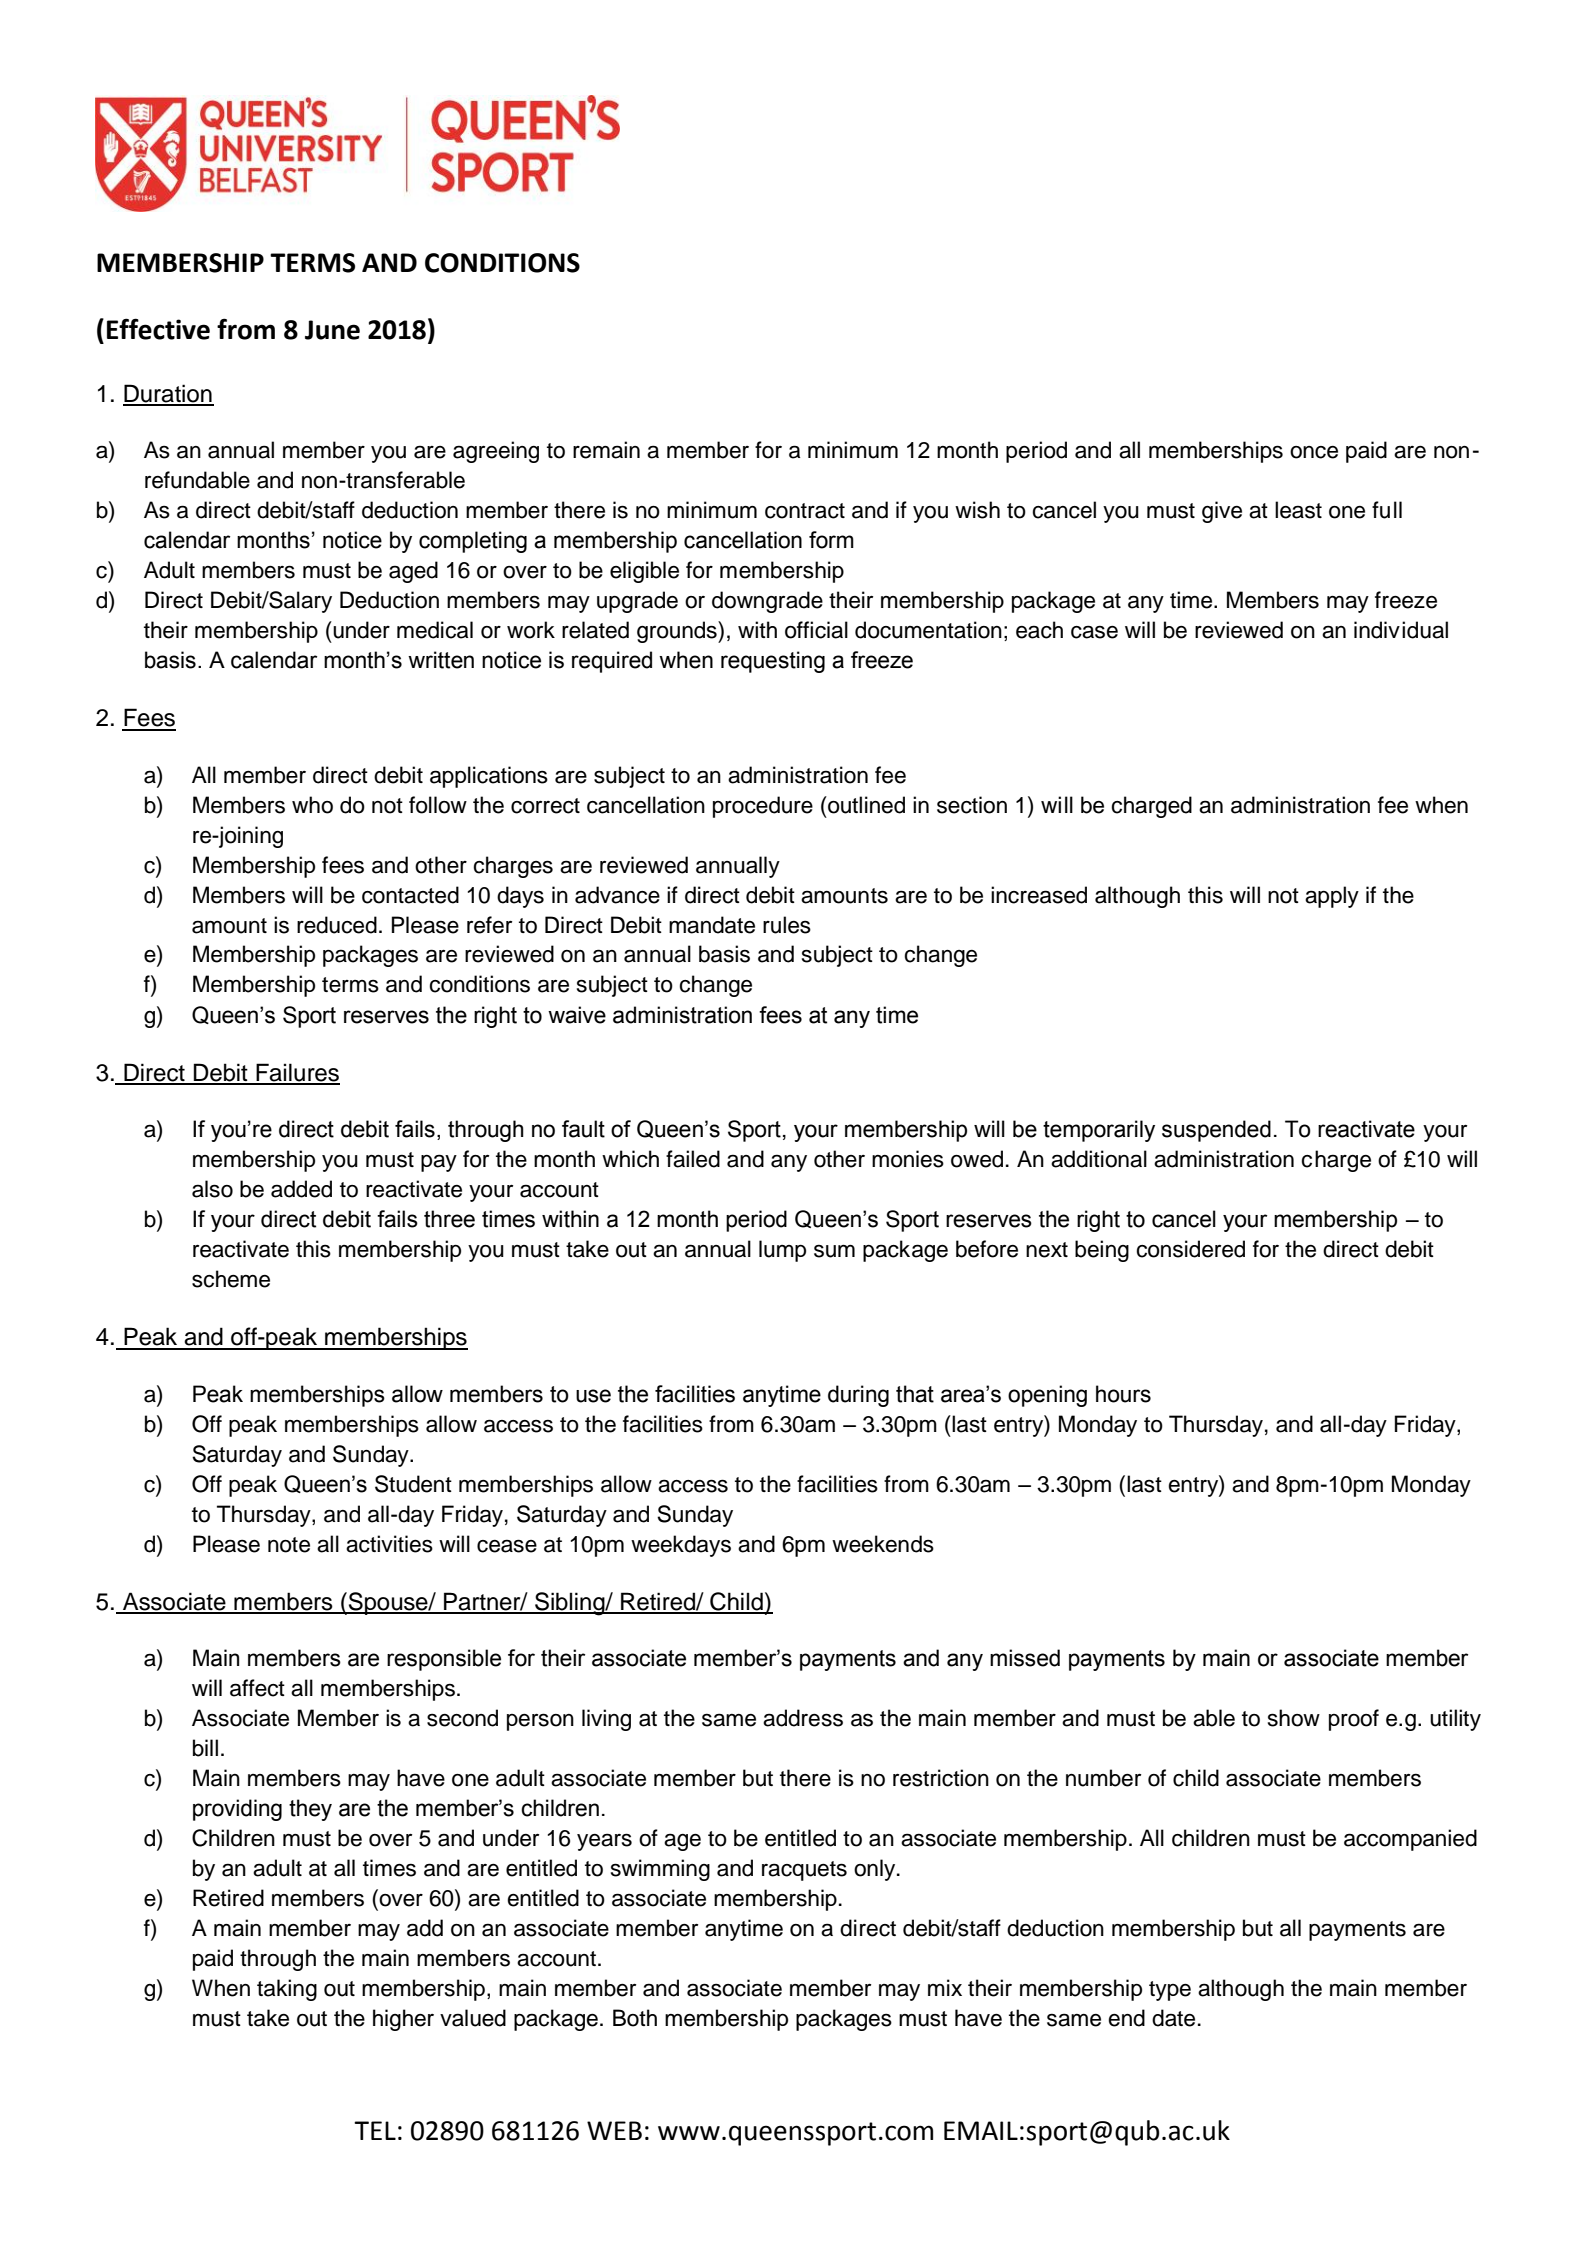 This screenshot has height=2242, width=1585. What do you see at coordinates (1314, 452) in the screenshot?
I see `once` at bounding box center [1314, 452].
